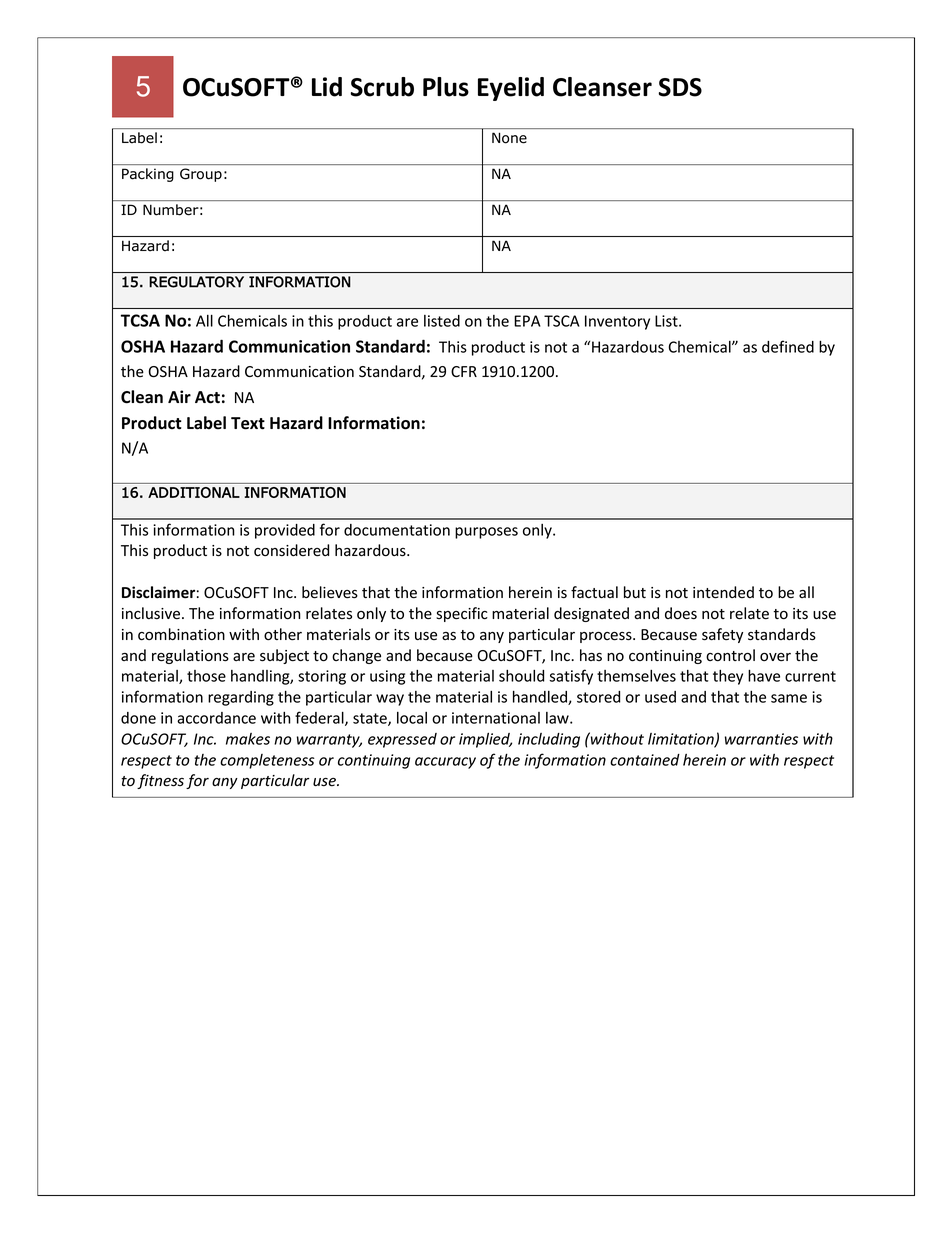 This screenshot has width=952, height=1233. I want to click on CFR, so click(464, 371).
